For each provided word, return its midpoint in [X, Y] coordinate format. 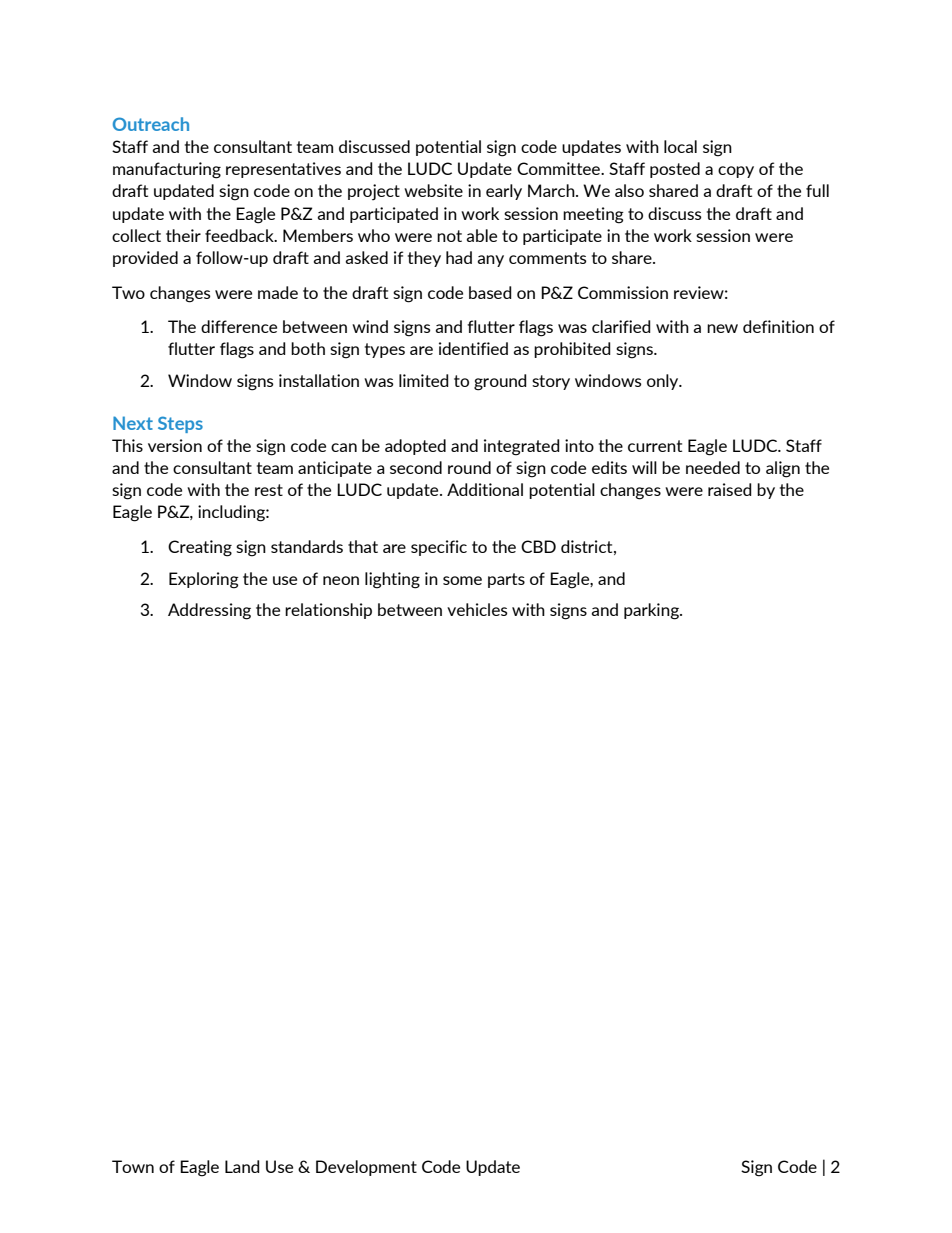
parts [506, 580]
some [462, 580]
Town [133, 1166]
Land [242, 1166]
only [664, 382]
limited [424, 380]
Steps [180, 424]
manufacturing [167, 170]
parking [652, 611]
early [504, 192]
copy [736, 172]
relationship [328, 611]
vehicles [477, 609]
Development [366, 1168]
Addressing [209, 611]
